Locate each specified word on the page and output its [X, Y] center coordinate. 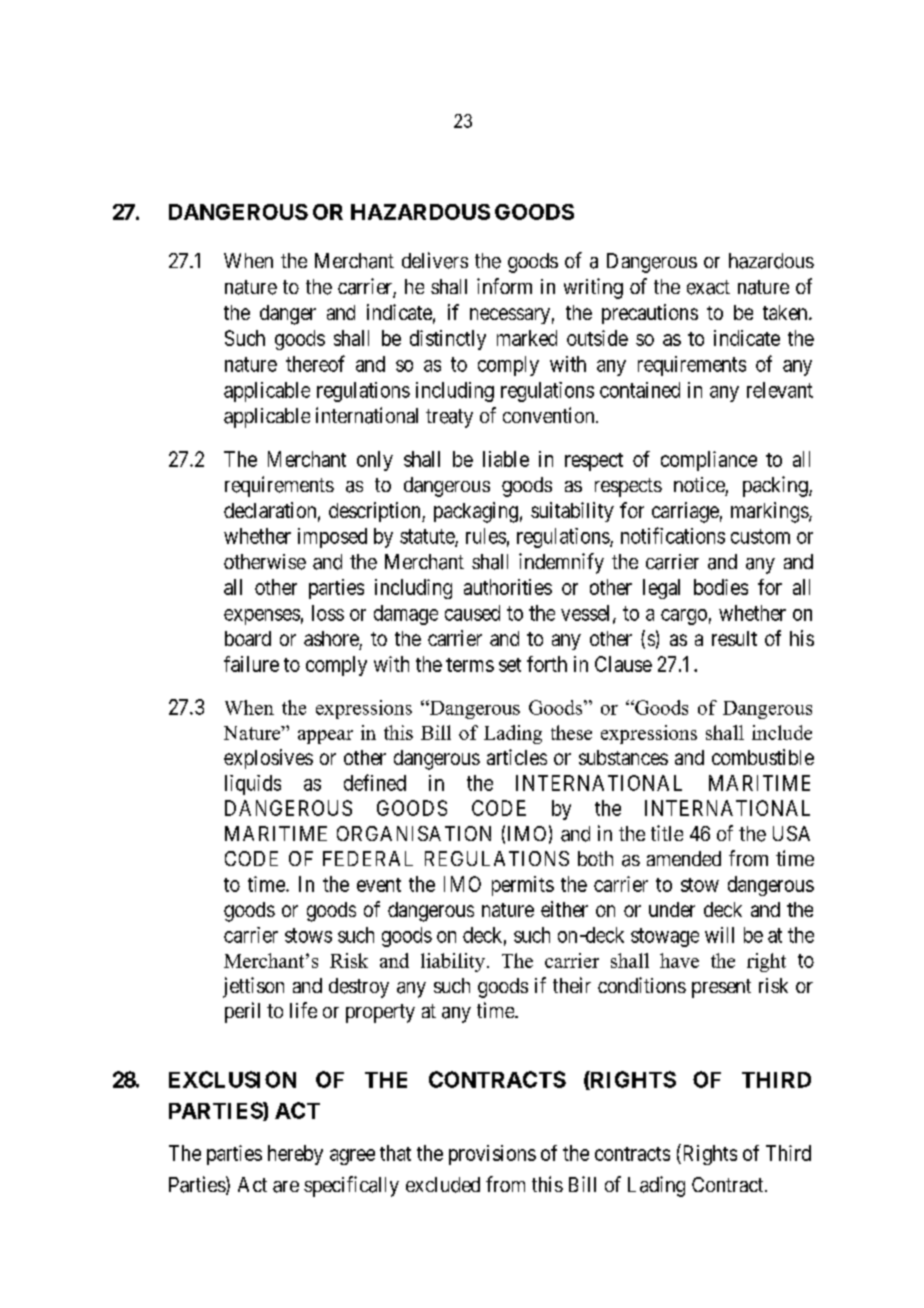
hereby [295, 1155]
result [734, 638]
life [303, 1010]
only [375, 461]
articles [517, 757]
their [572, 985]
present [721, 988]
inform [504, 286]
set [510, 665]
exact [708, 287]
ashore [331, 638]
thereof [315, 363]
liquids [253, 785]
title [667, 833]
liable [506, 459]
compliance [709, 461]
